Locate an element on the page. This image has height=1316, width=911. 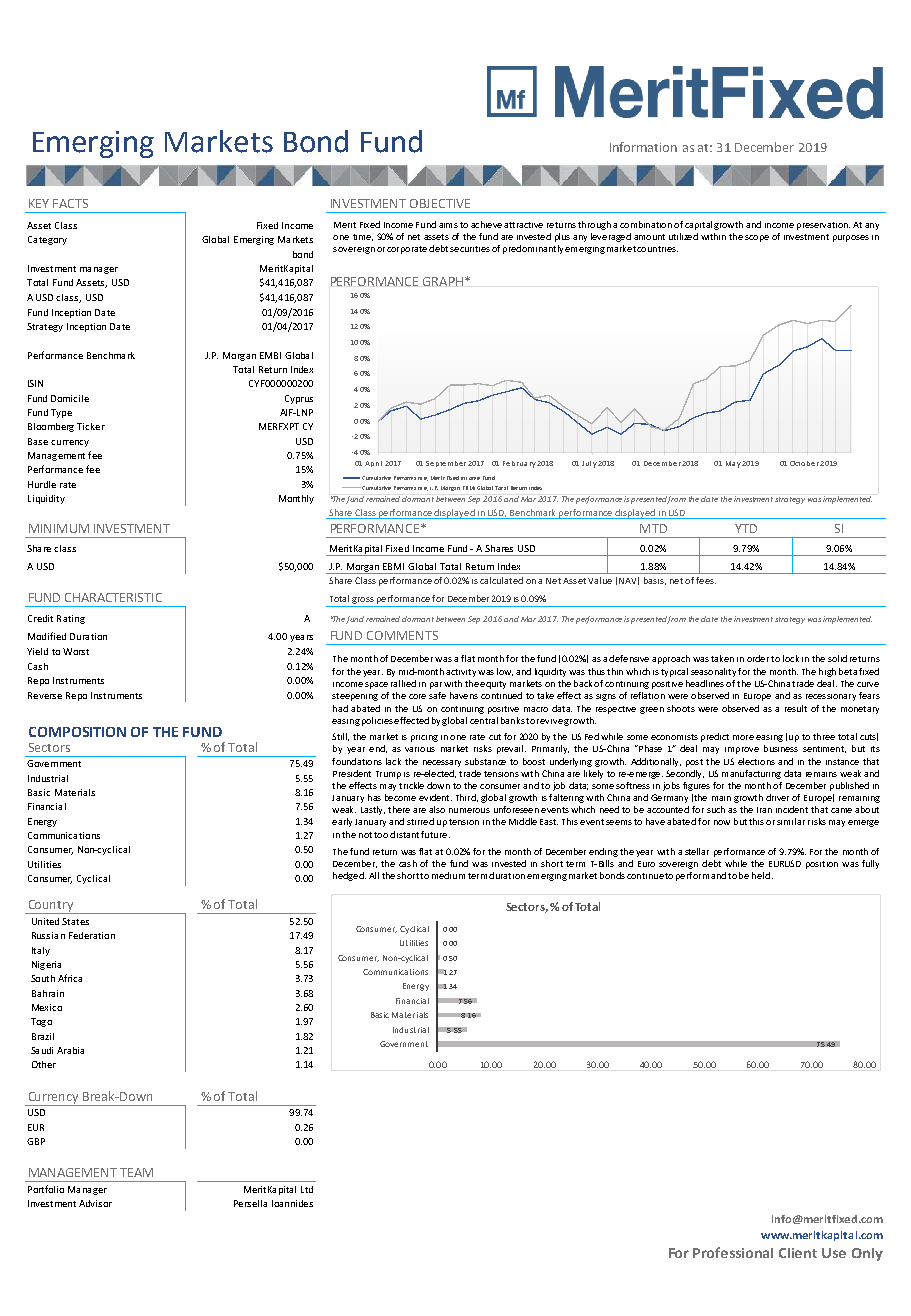
scope is located at coordinates (757, 238).
